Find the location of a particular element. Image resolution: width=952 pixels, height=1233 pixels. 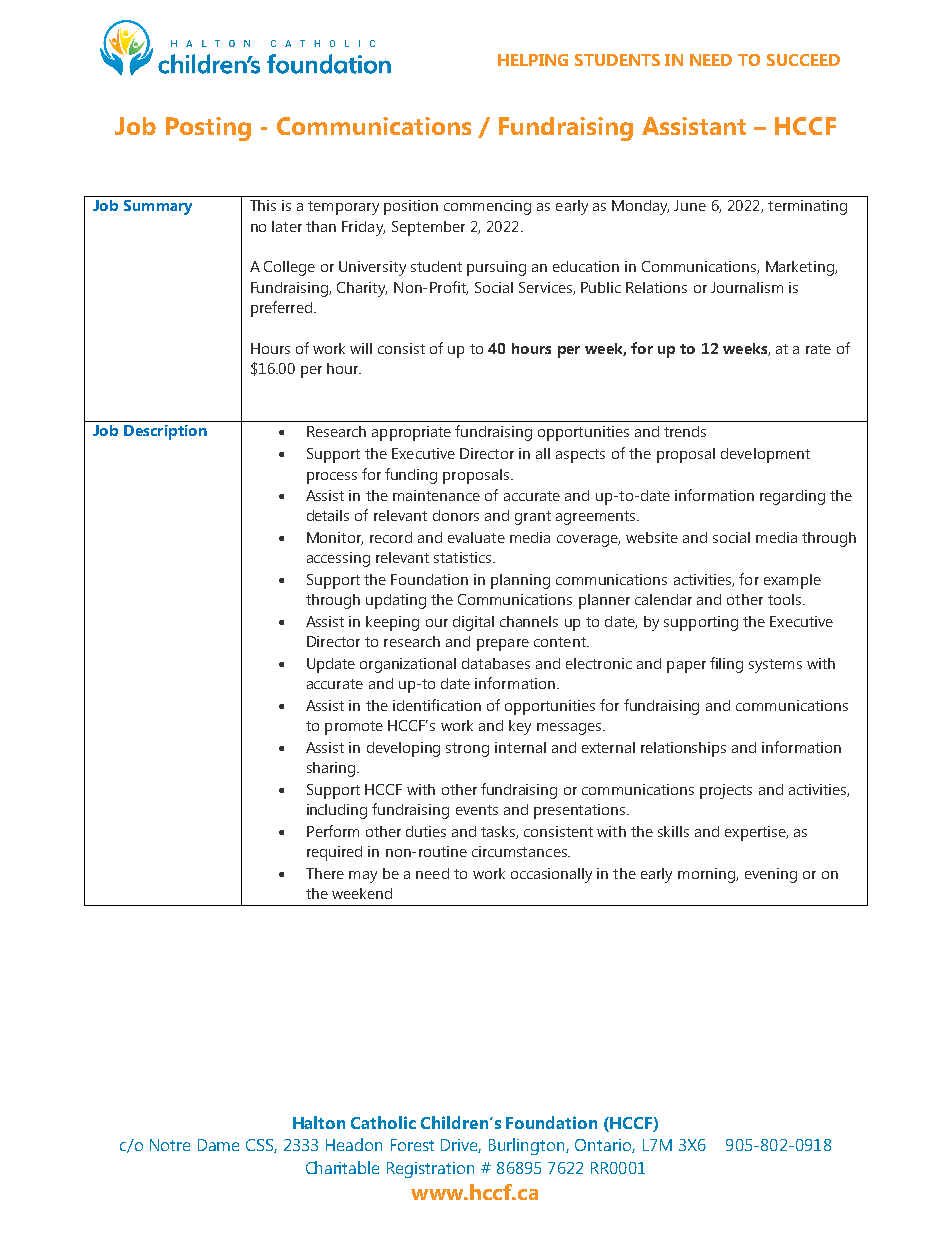

donors is located at coordinates (456, 515).
